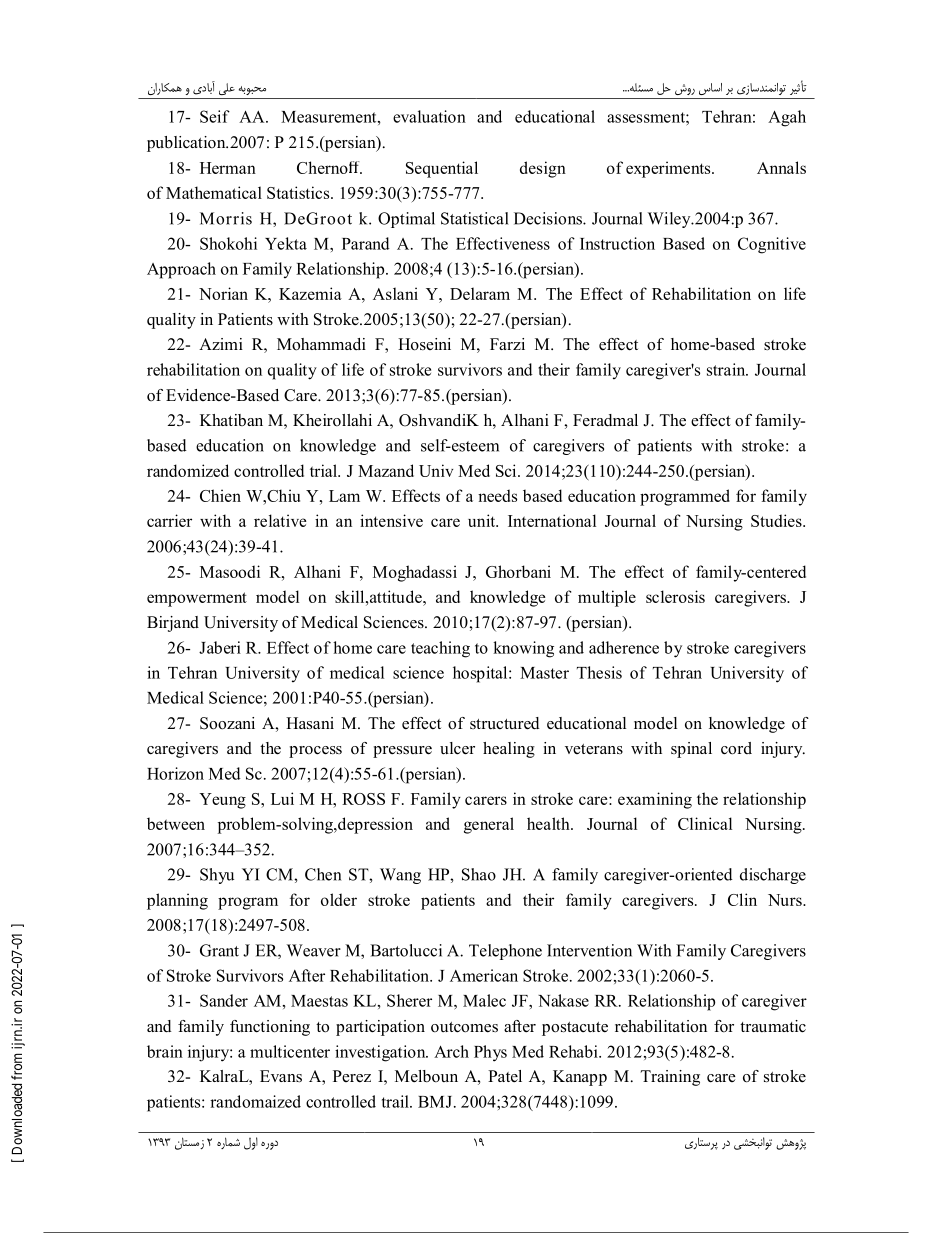 Image resolution: width=952 pixels, height=1233 pixels. What do you see at coordinates (675, 596) in the screenshot?
I see `sclerosis` at bounding box center [675, 596].
